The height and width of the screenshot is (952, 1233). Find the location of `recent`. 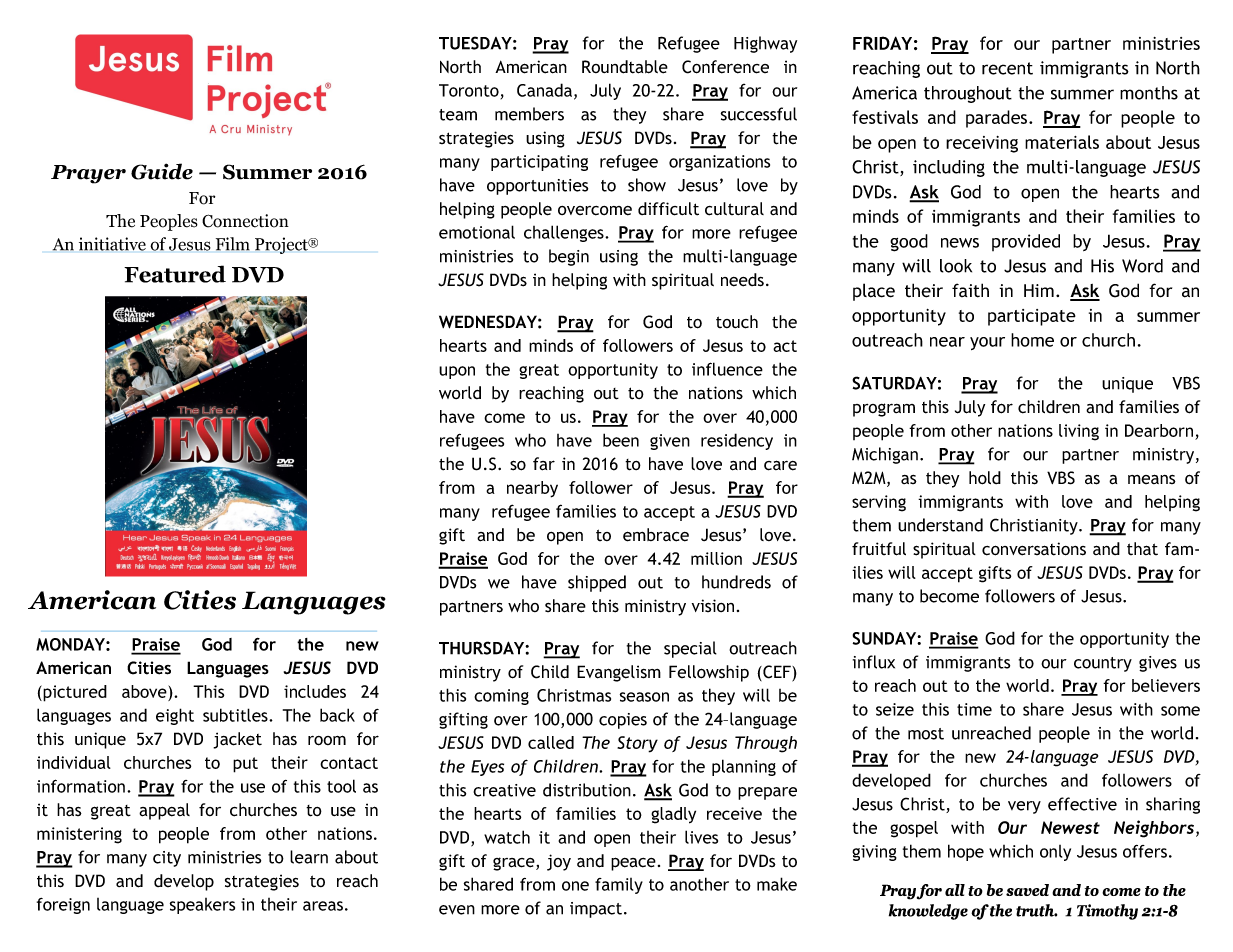

recent is located at coordinates (1007, 68).
